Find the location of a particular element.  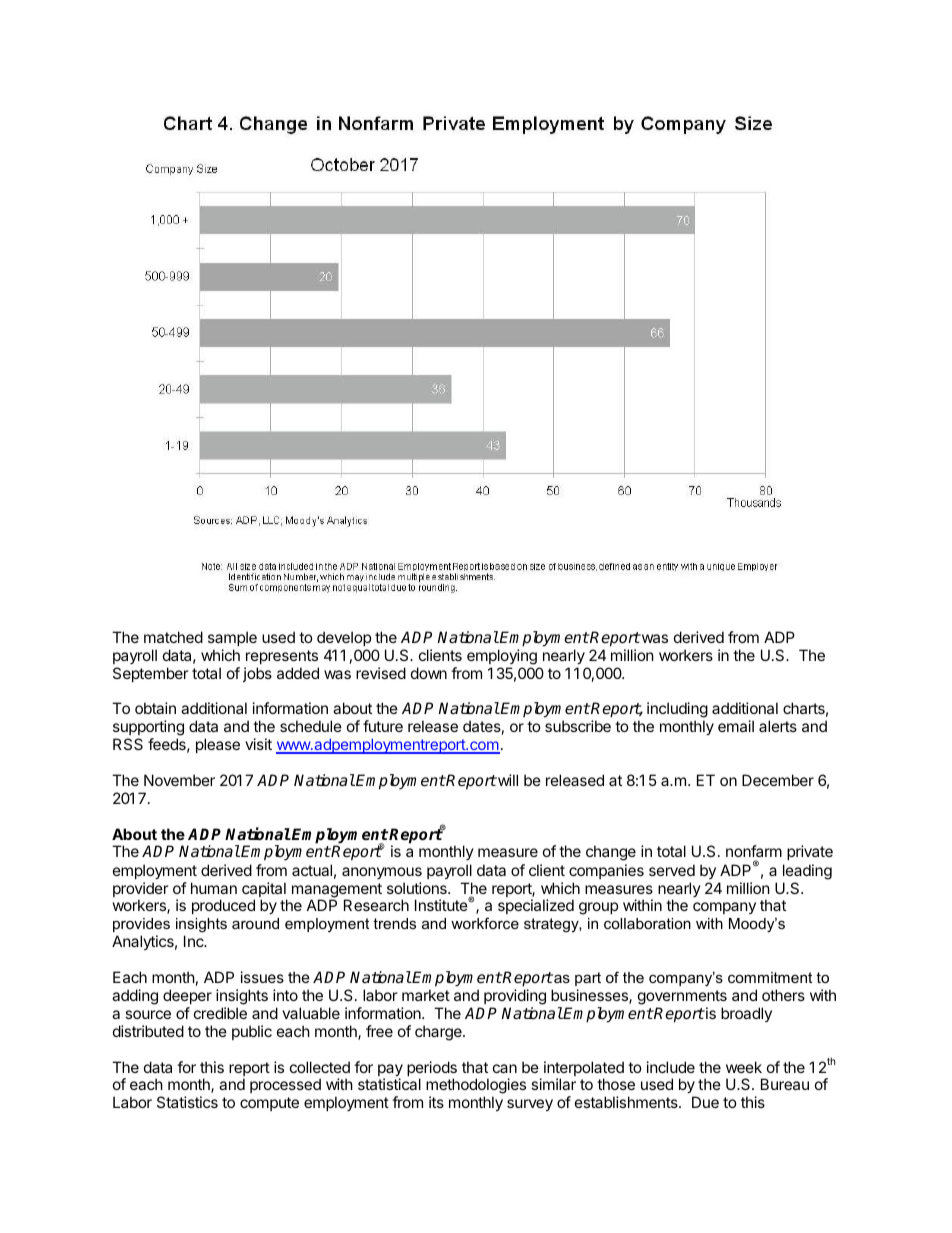

market is located at coordinates (426, 995).
